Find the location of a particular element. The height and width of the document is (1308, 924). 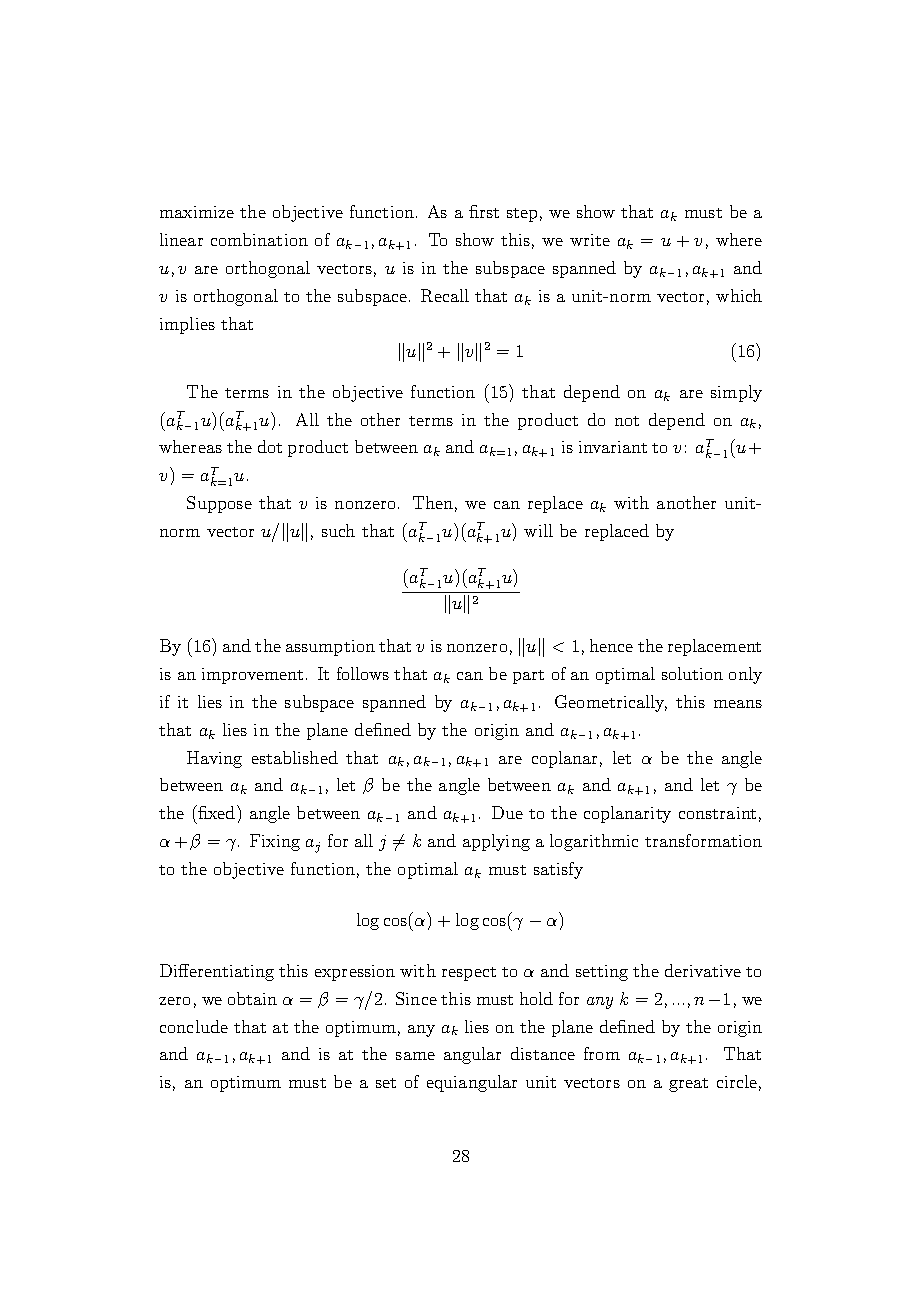

improvement is located at coordinates (252, 676).
